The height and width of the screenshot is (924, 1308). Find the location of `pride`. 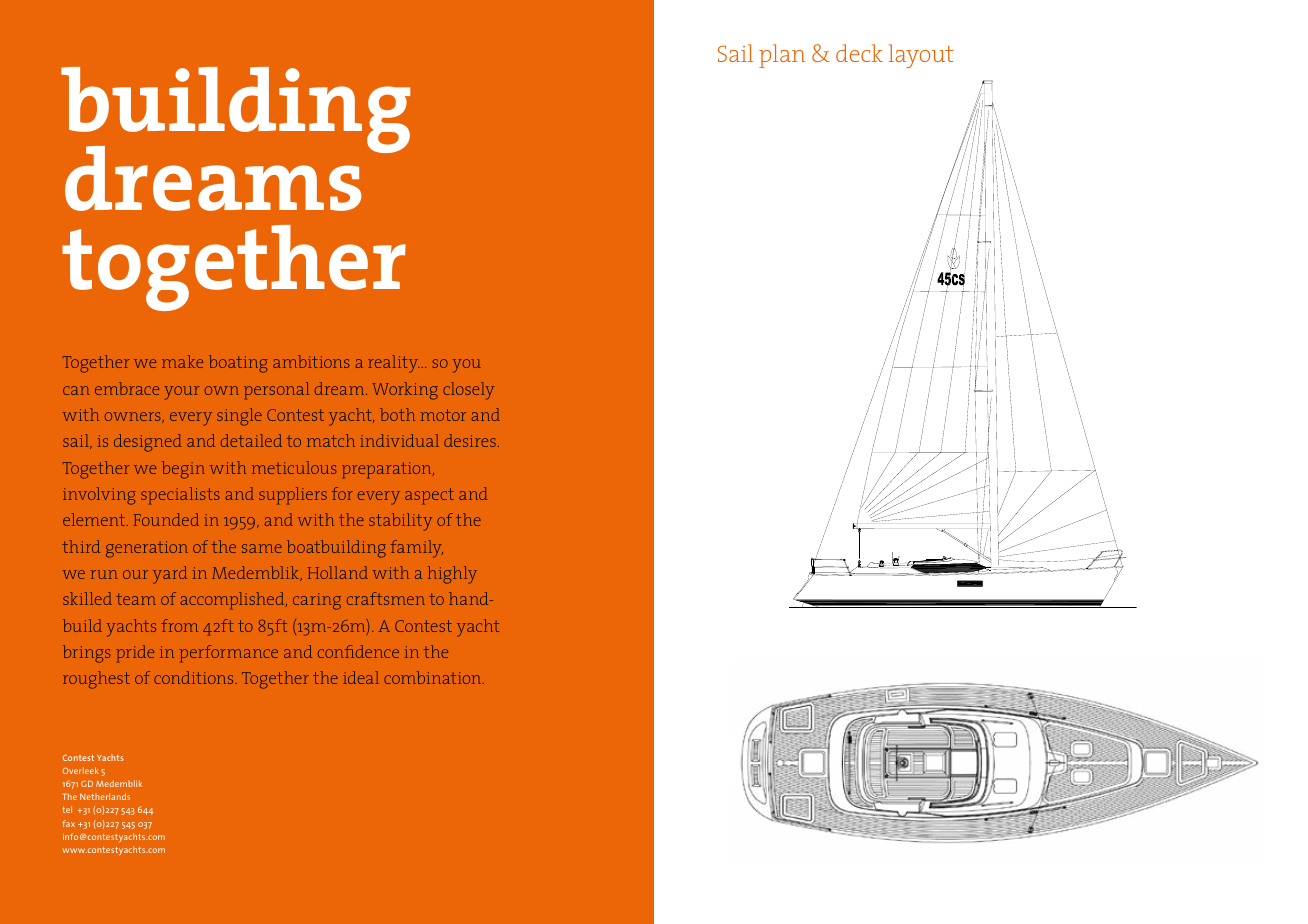

pride is located at coordinates (135, 654).
